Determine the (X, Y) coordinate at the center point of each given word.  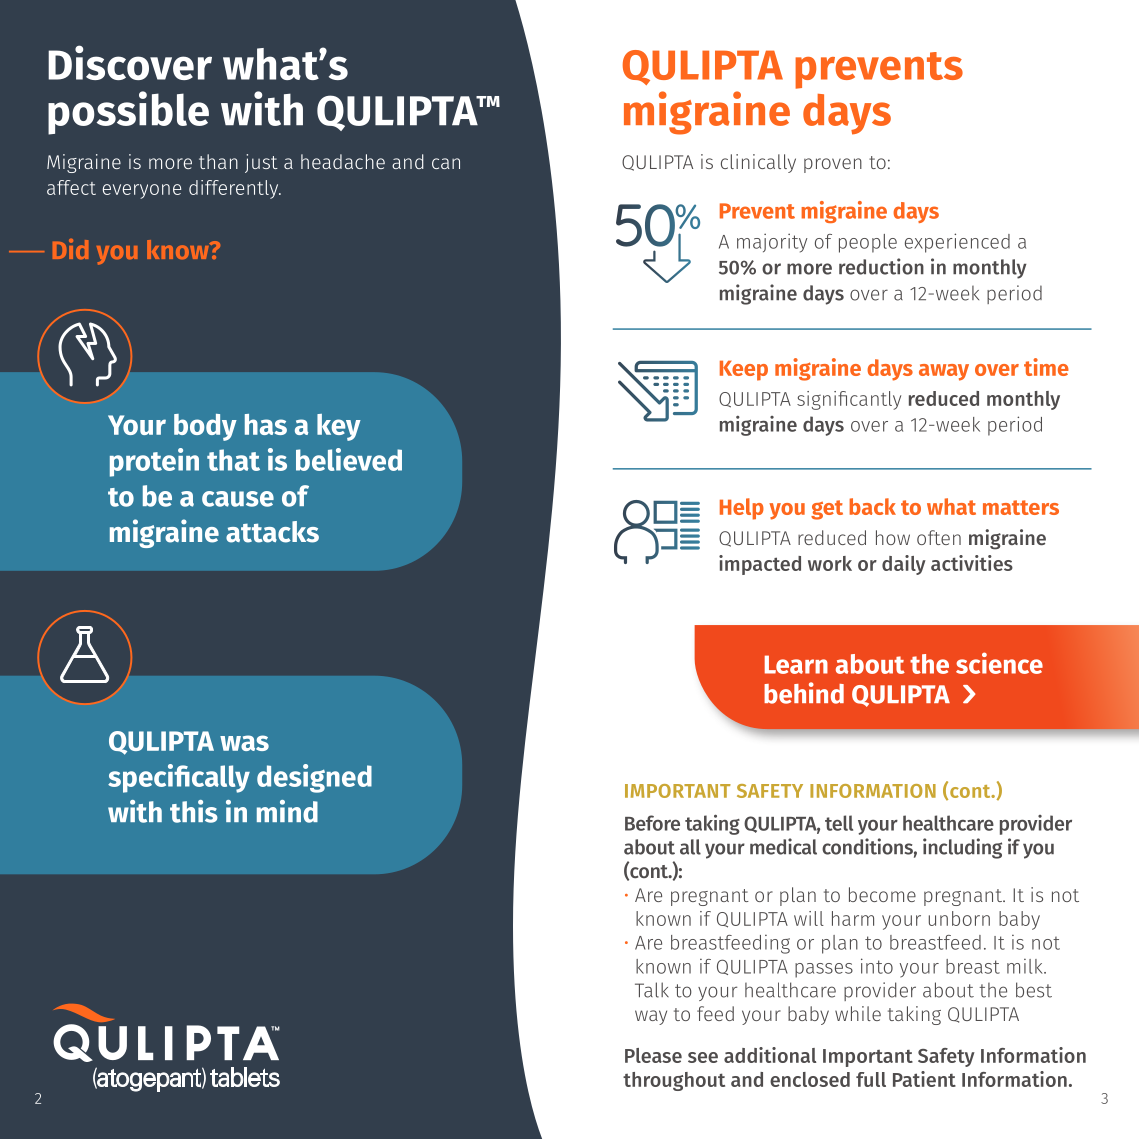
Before (652, 823)
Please (653, 1055)
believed (349, 459)
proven (833, 165)
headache (343, 161)
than (218, 161)
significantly (849, 400)
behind (804, 693)
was (244, 743)
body (205, 427)
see (703, 1057)
